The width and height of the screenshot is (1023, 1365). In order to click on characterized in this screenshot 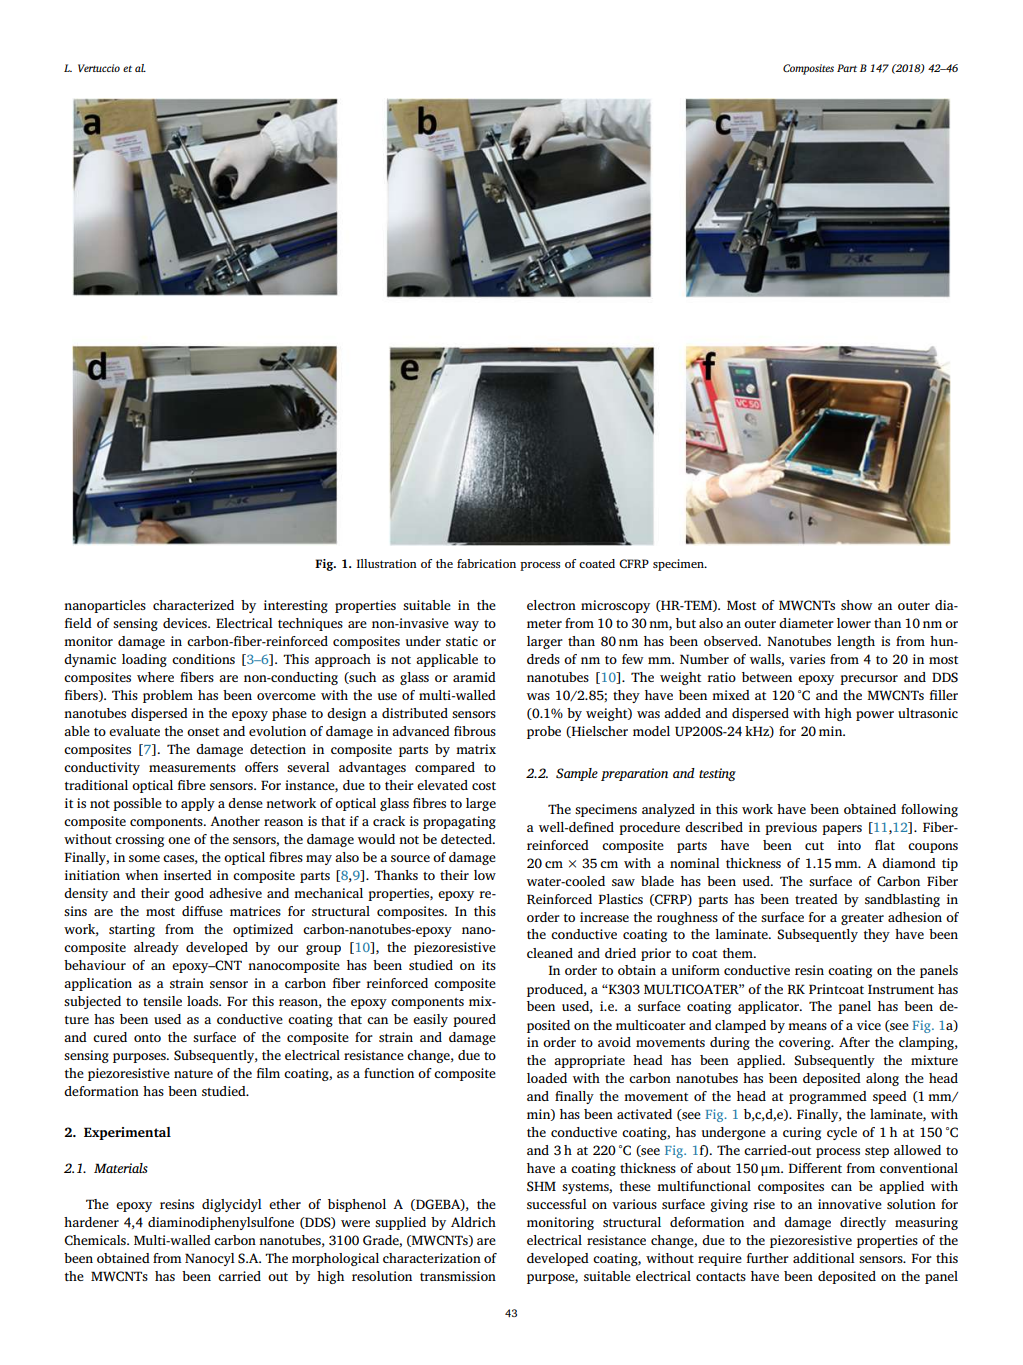, I will do `click(193, 605)`.
